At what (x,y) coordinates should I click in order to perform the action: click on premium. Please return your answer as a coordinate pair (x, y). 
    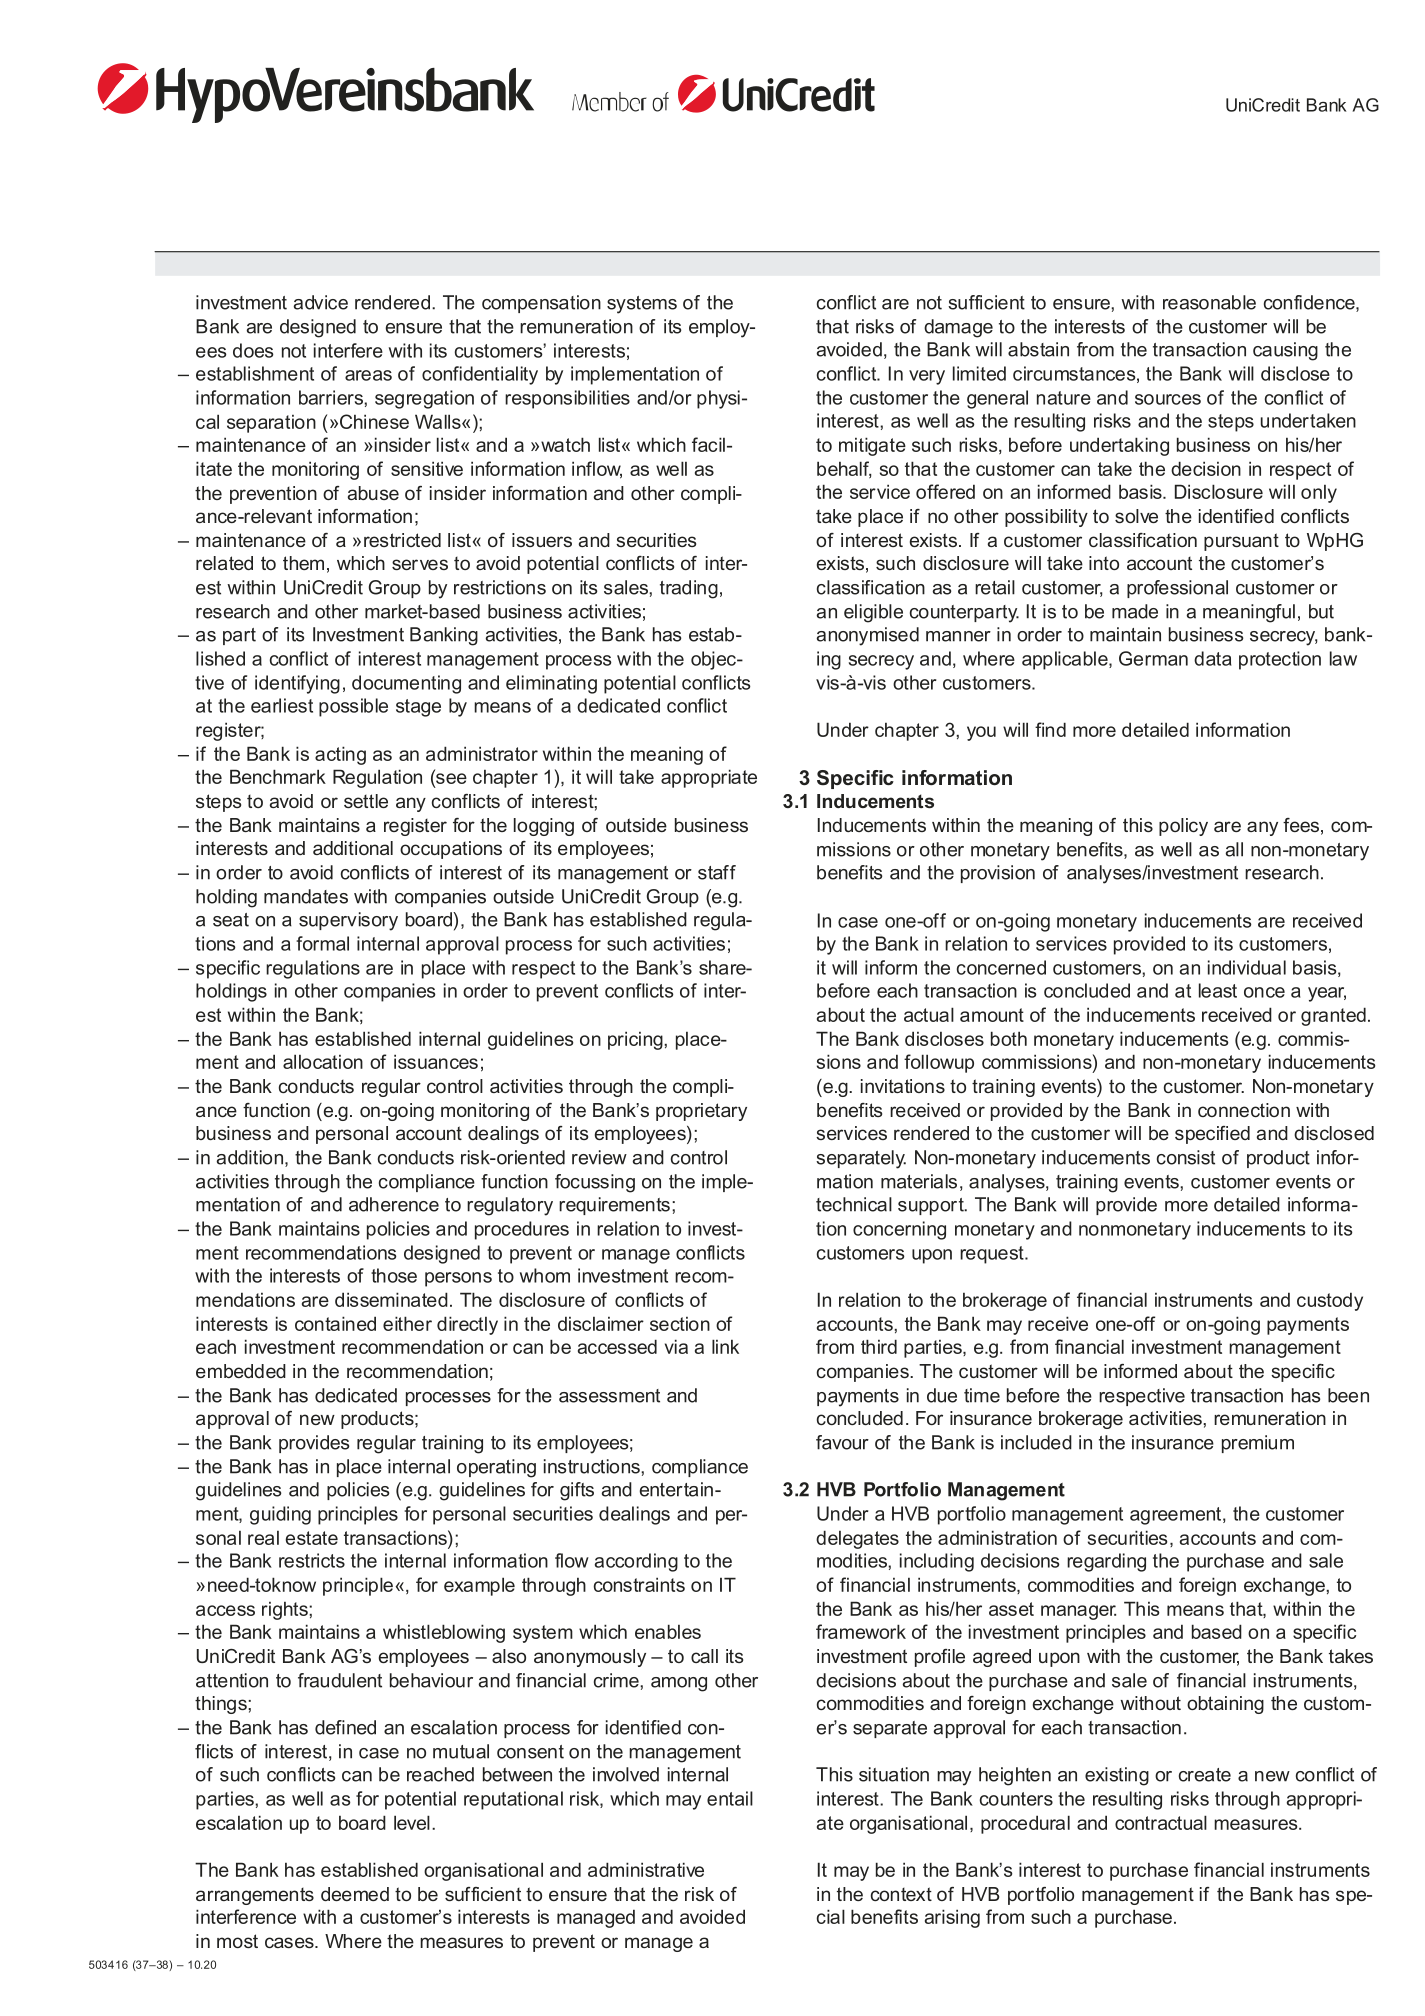
    Looking at the image, I should click on (1258, 1444).
